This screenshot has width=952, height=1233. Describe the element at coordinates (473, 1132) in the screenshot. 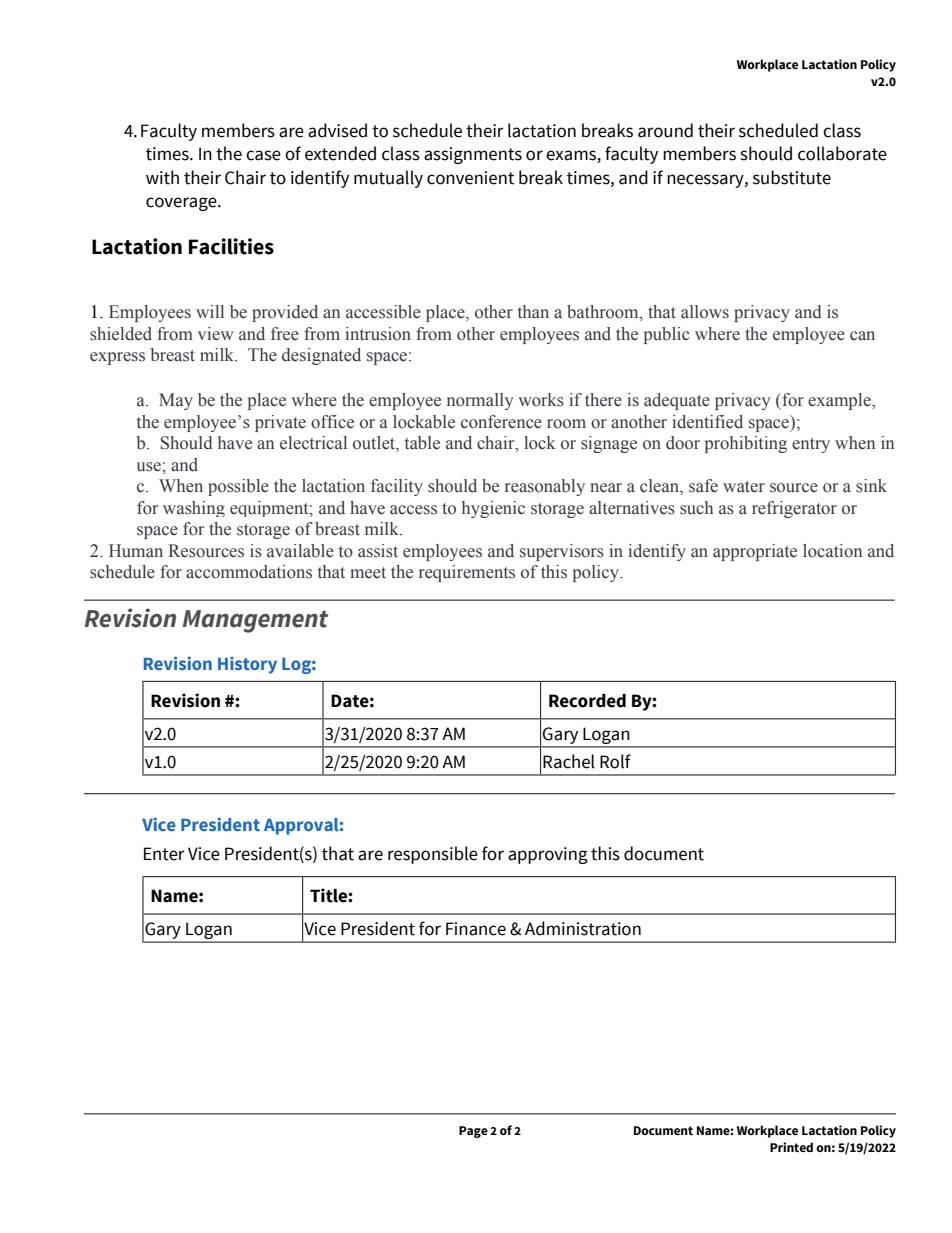

I see `Page` at that location.
